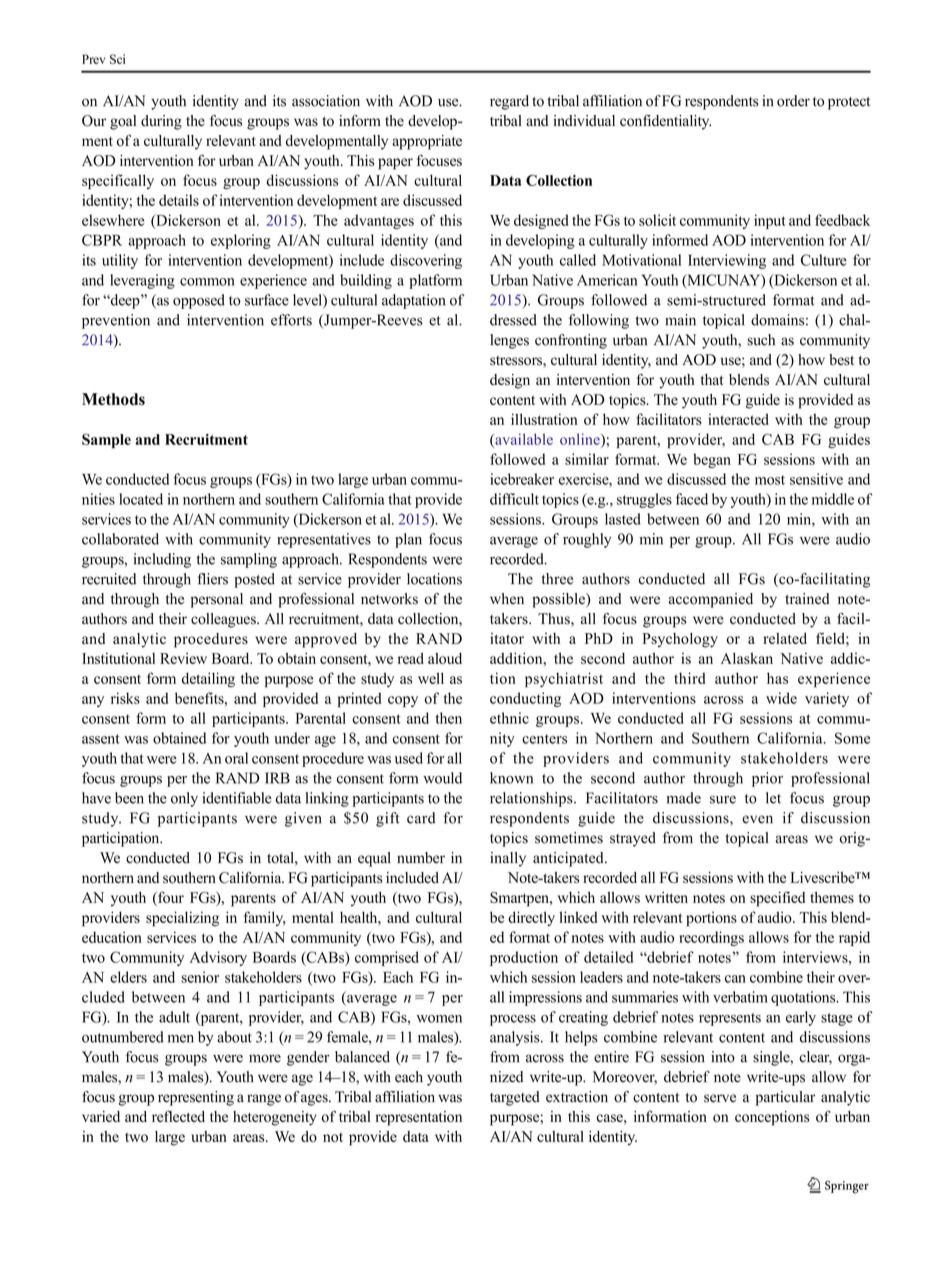 The height and width of the screenshot is (1265, 952). Describe the element at coordinates (113, 399) in the screenshot. I see `Methods` at that location.
